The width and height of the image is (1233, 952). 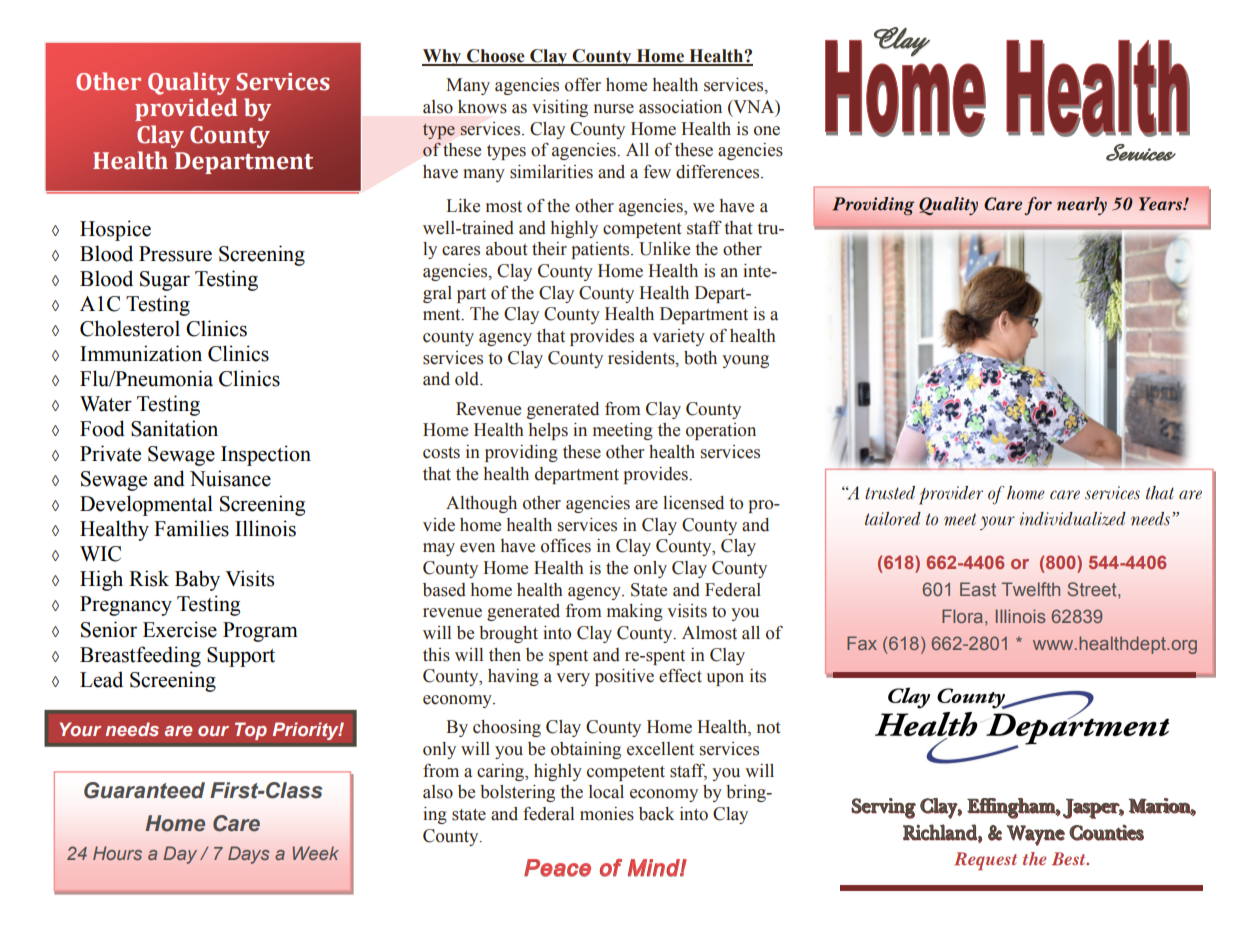 What do you see at coordinates (241, 657) in the image?
I see `Support` at bounding box center [241, 657].
